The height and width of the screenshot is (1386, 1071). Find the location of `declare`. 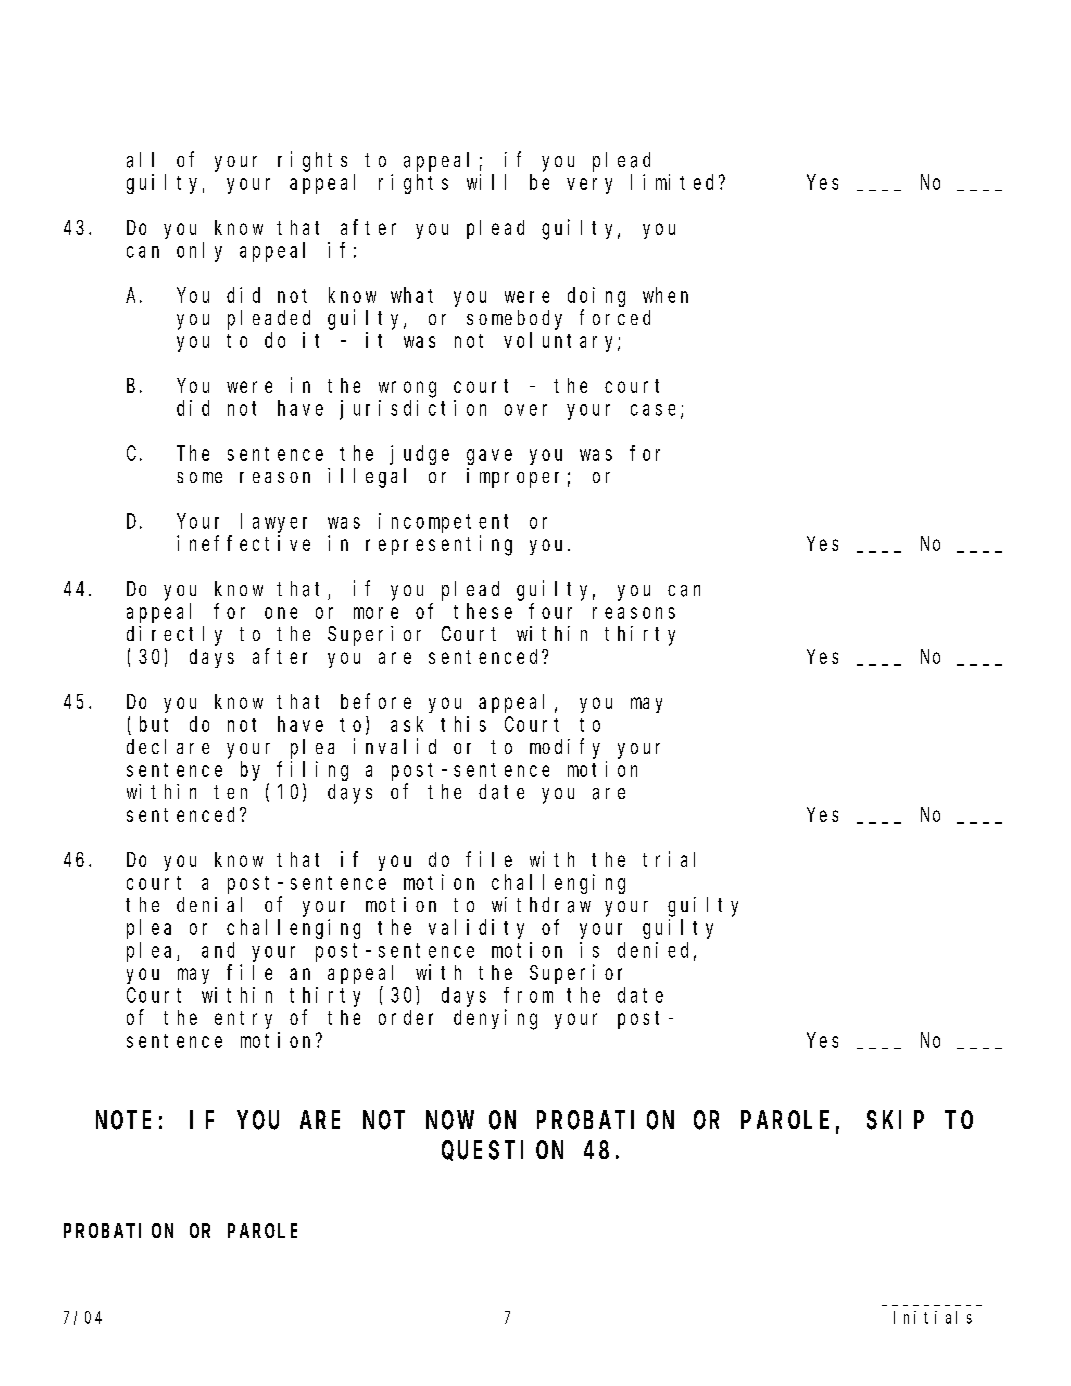

declare is located at coordinates (168, 746).
